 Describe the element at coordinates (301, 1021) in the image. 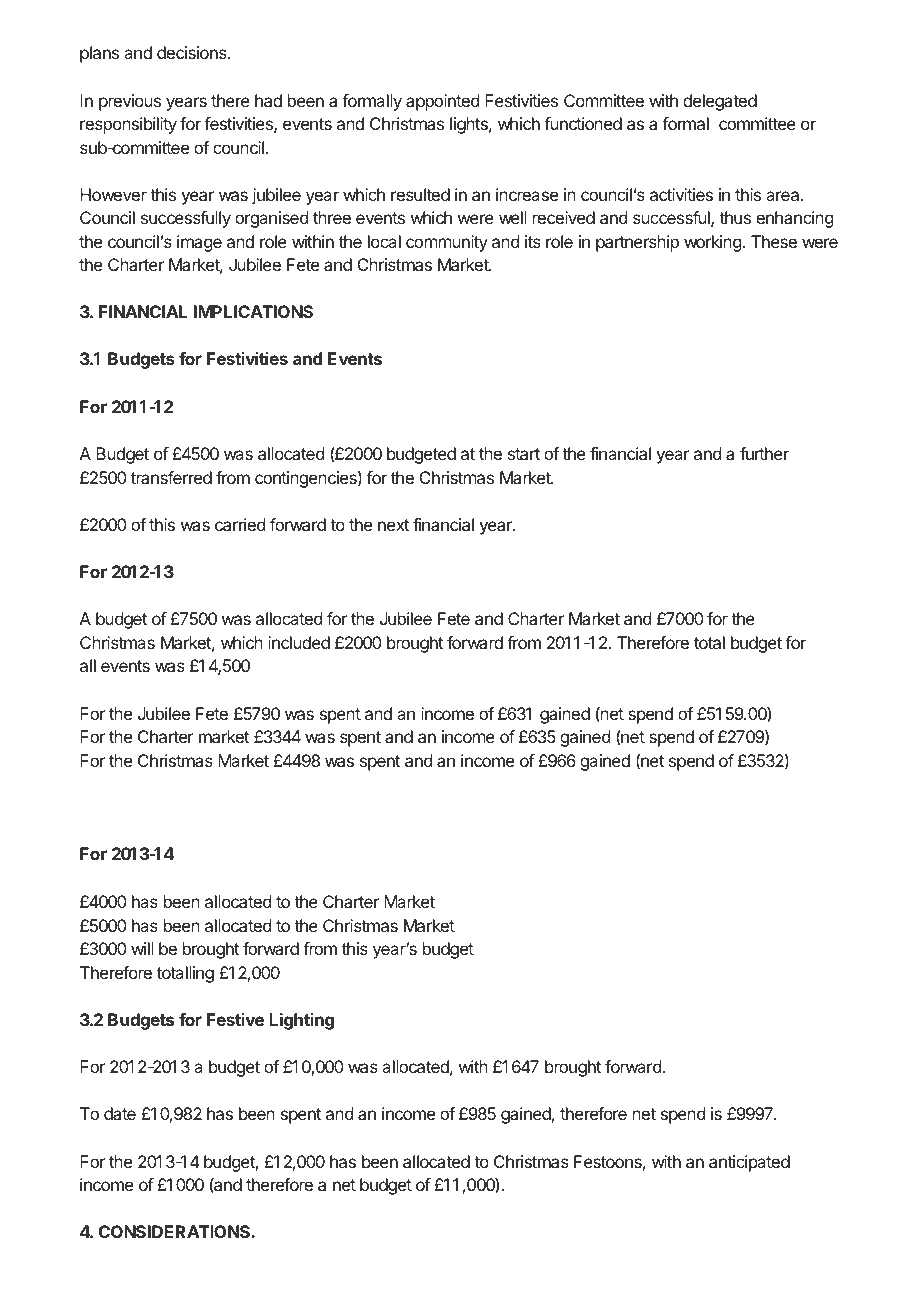

I see `Lighting` at that location.
